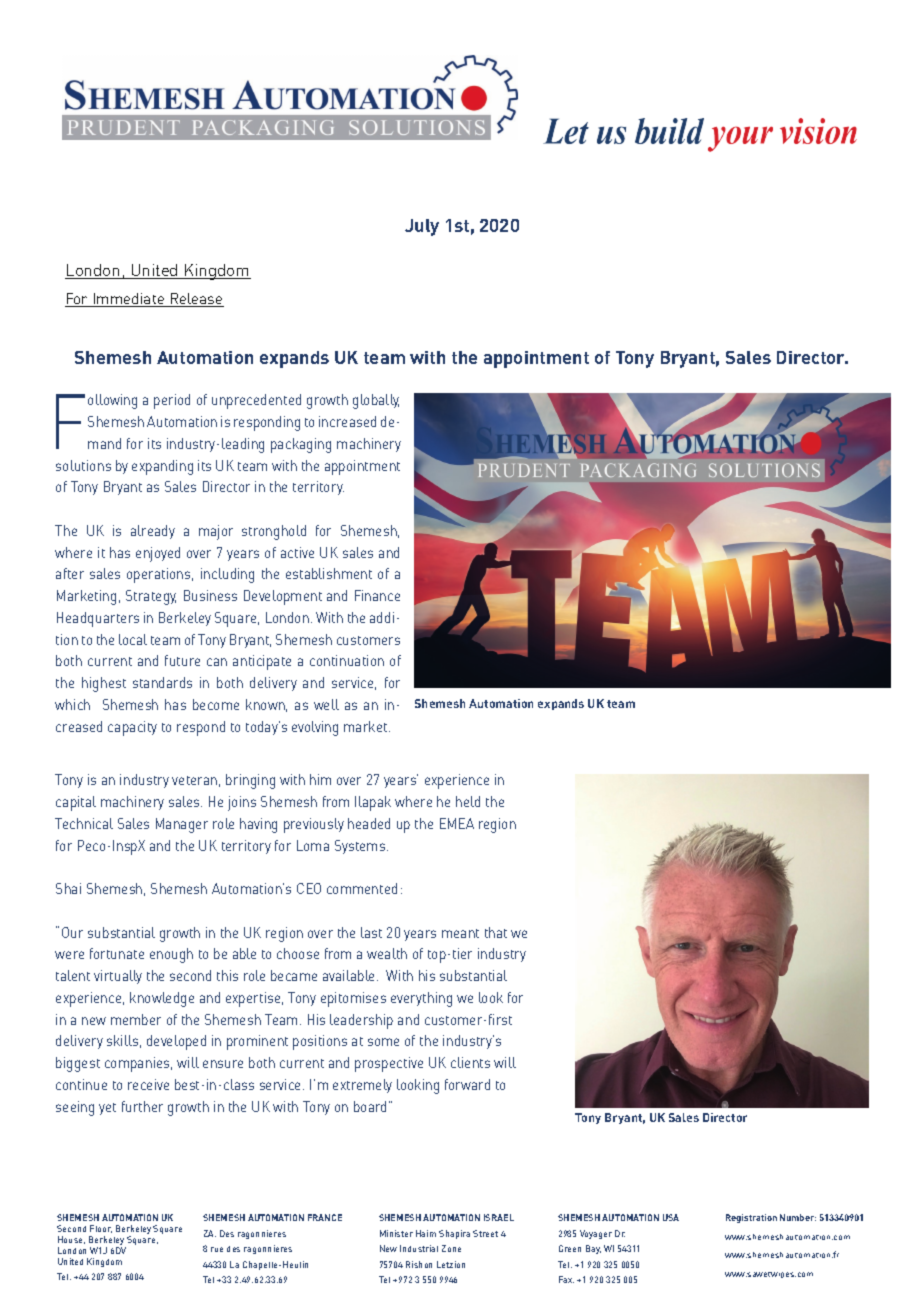 This document has width=924, height=1308. I want to click on held, so click(468, 801).
